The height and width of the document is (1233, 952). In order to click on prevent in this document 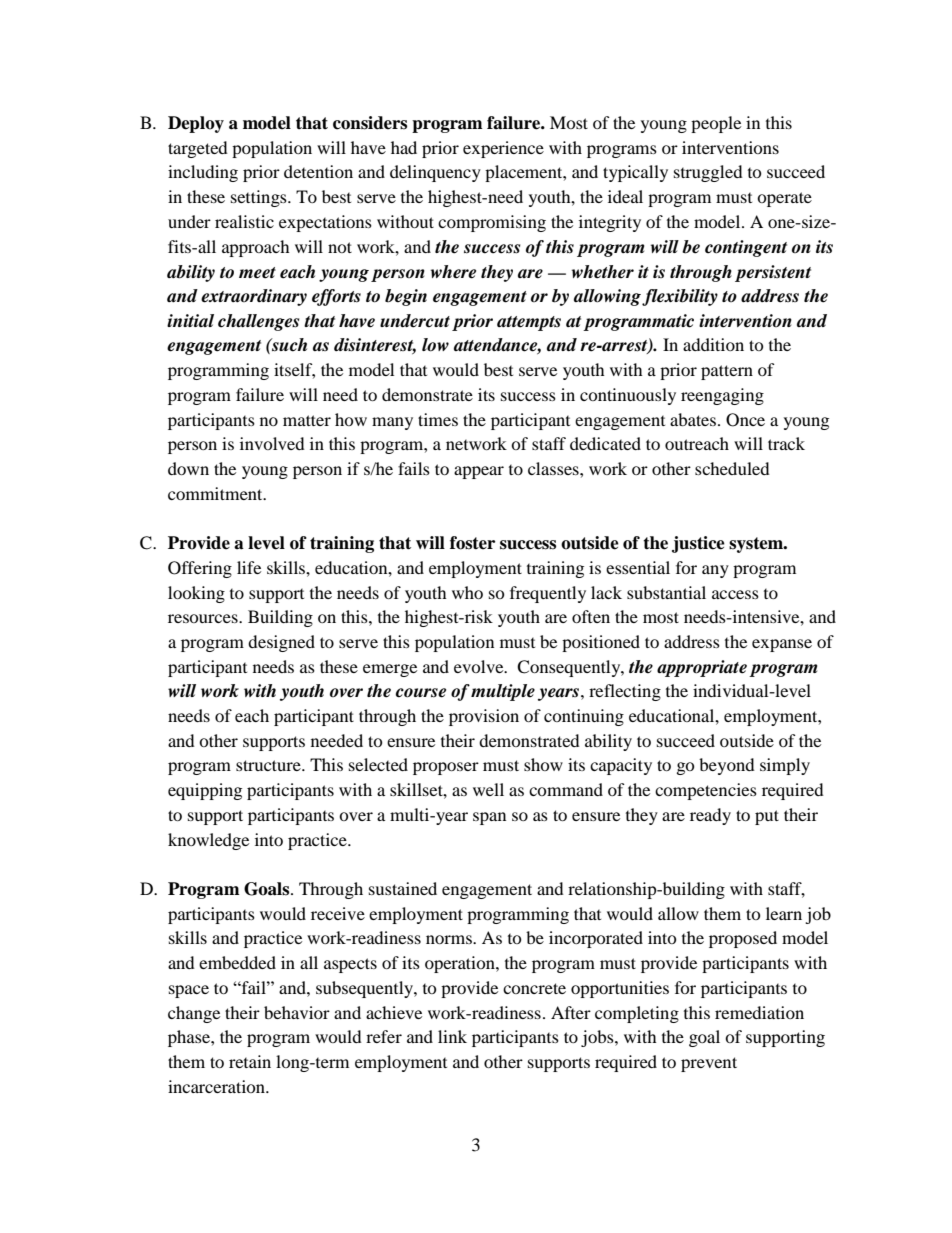, I will do `click(709, 1064)`.
